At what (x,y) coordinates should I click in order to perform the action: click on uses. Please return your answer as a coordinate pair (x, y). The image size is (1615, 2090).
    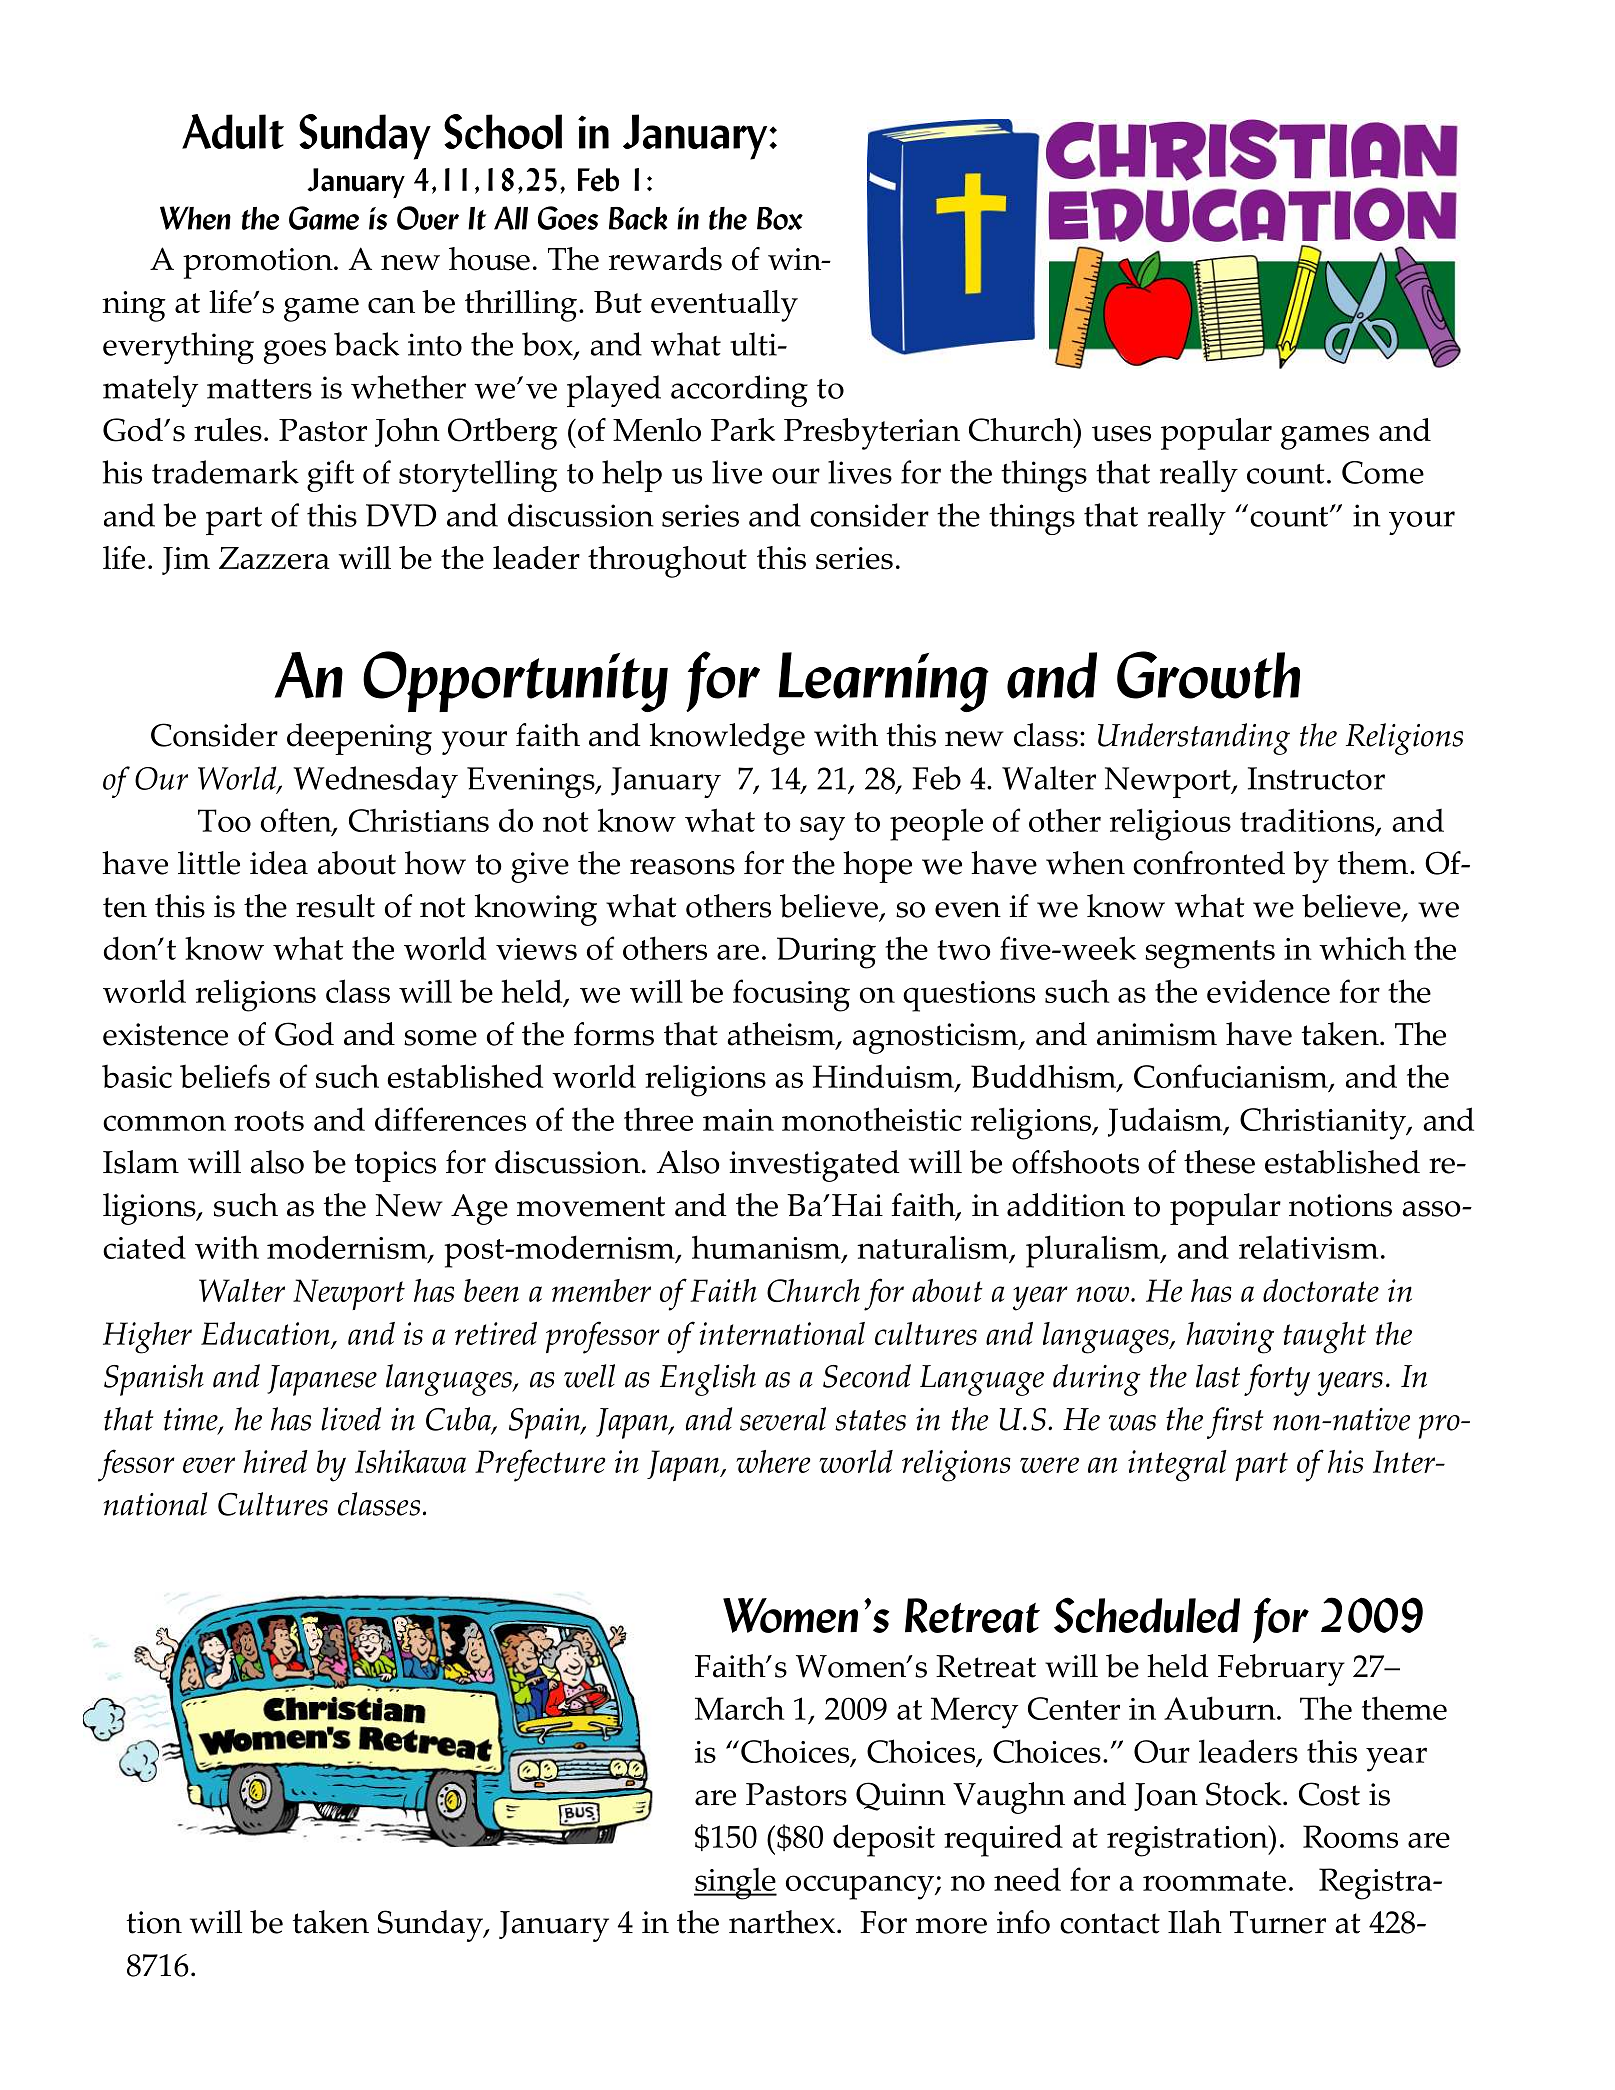
    Looking at the image, I should click on (1121, 434).
